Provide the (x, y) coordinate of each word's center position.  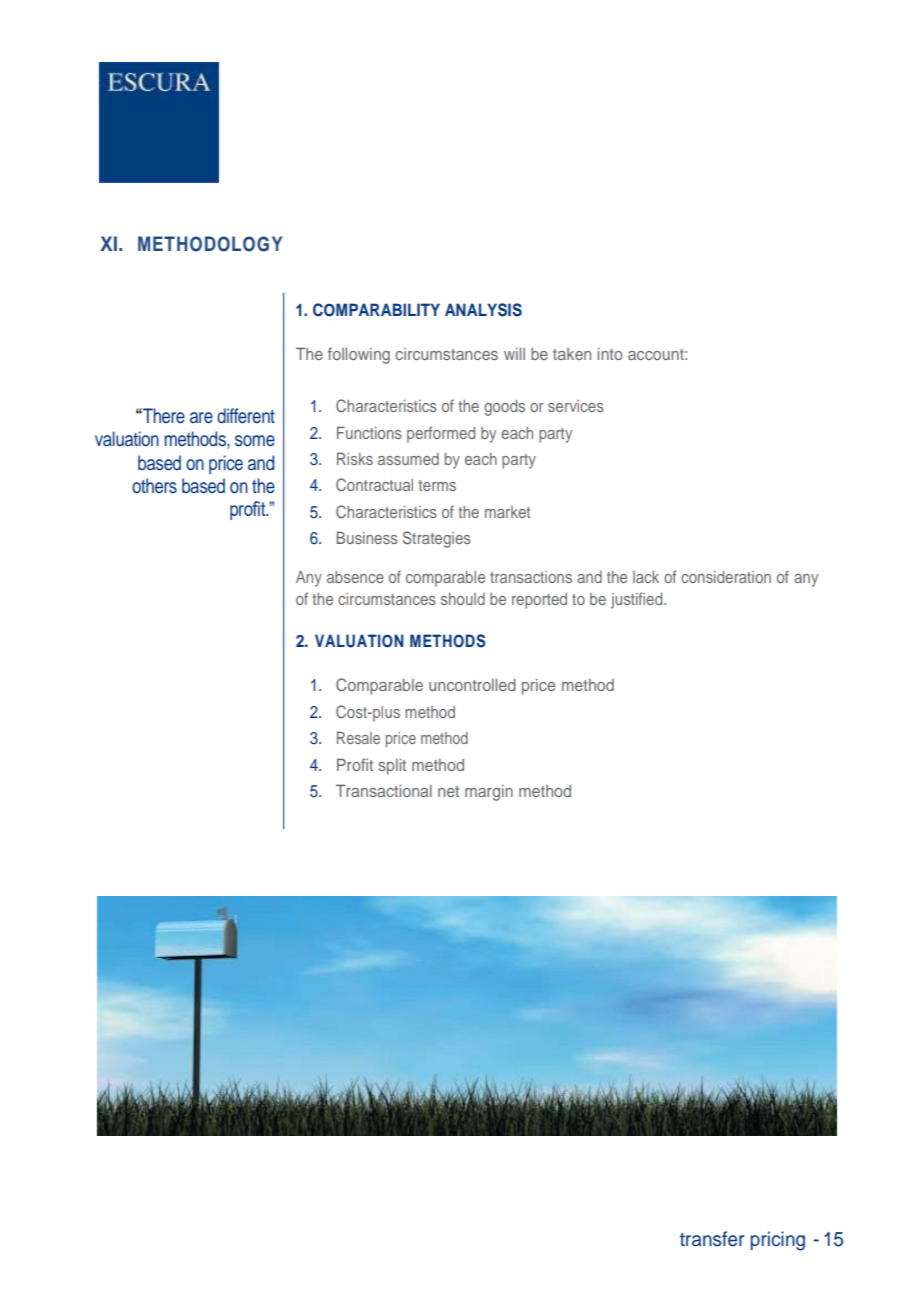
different (246, 416)
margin (489, 793)
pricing (777, 1241)
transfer (712, 1239)
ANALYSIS (483, 310)
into (610, 354)
